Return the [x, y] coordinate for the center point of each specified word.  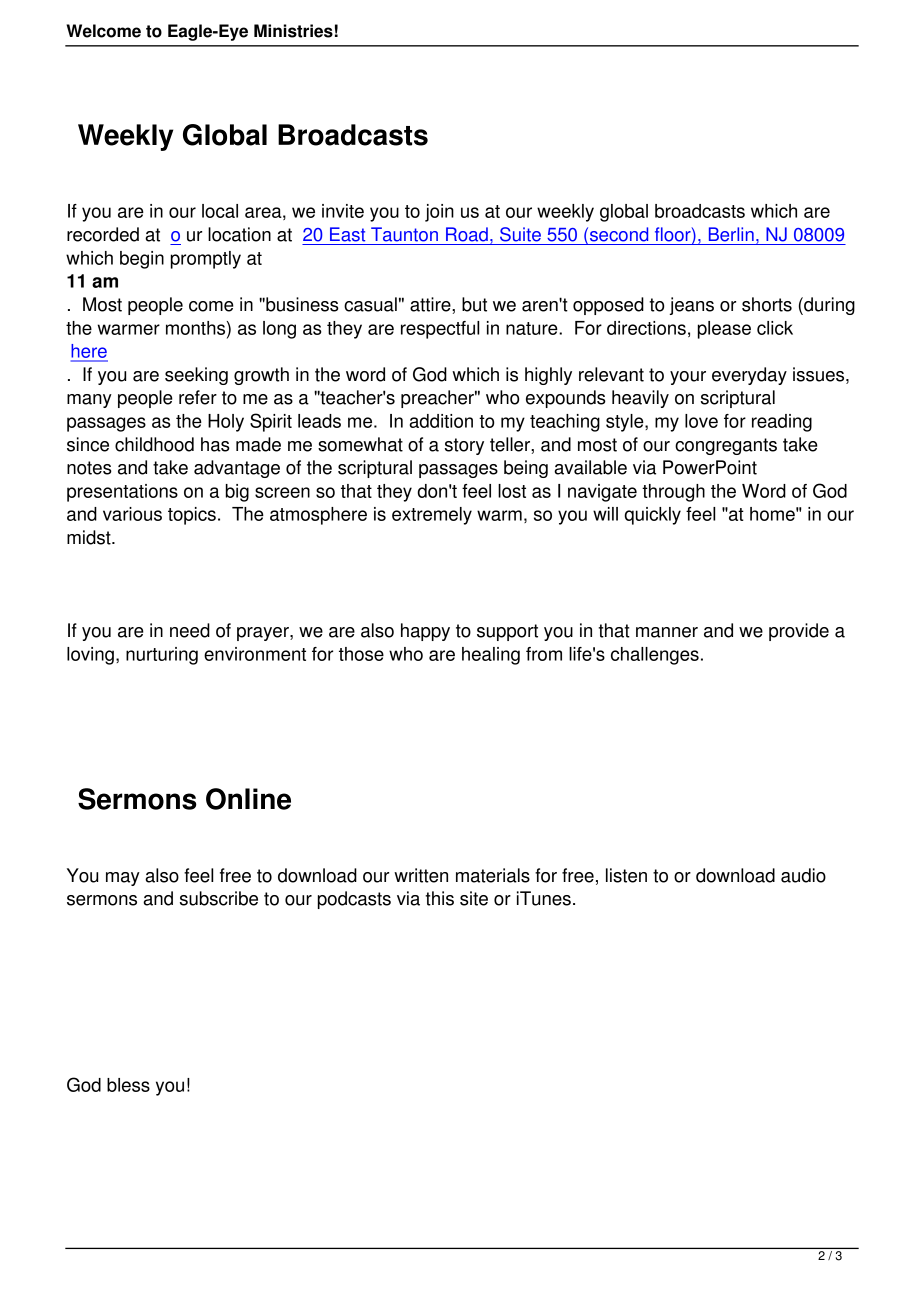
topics [192, 516]
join [439, 213]
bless [128, 1085]
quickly [652, 516]
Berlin [731, 234]
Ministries [293, 31]
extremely [432, 516]
